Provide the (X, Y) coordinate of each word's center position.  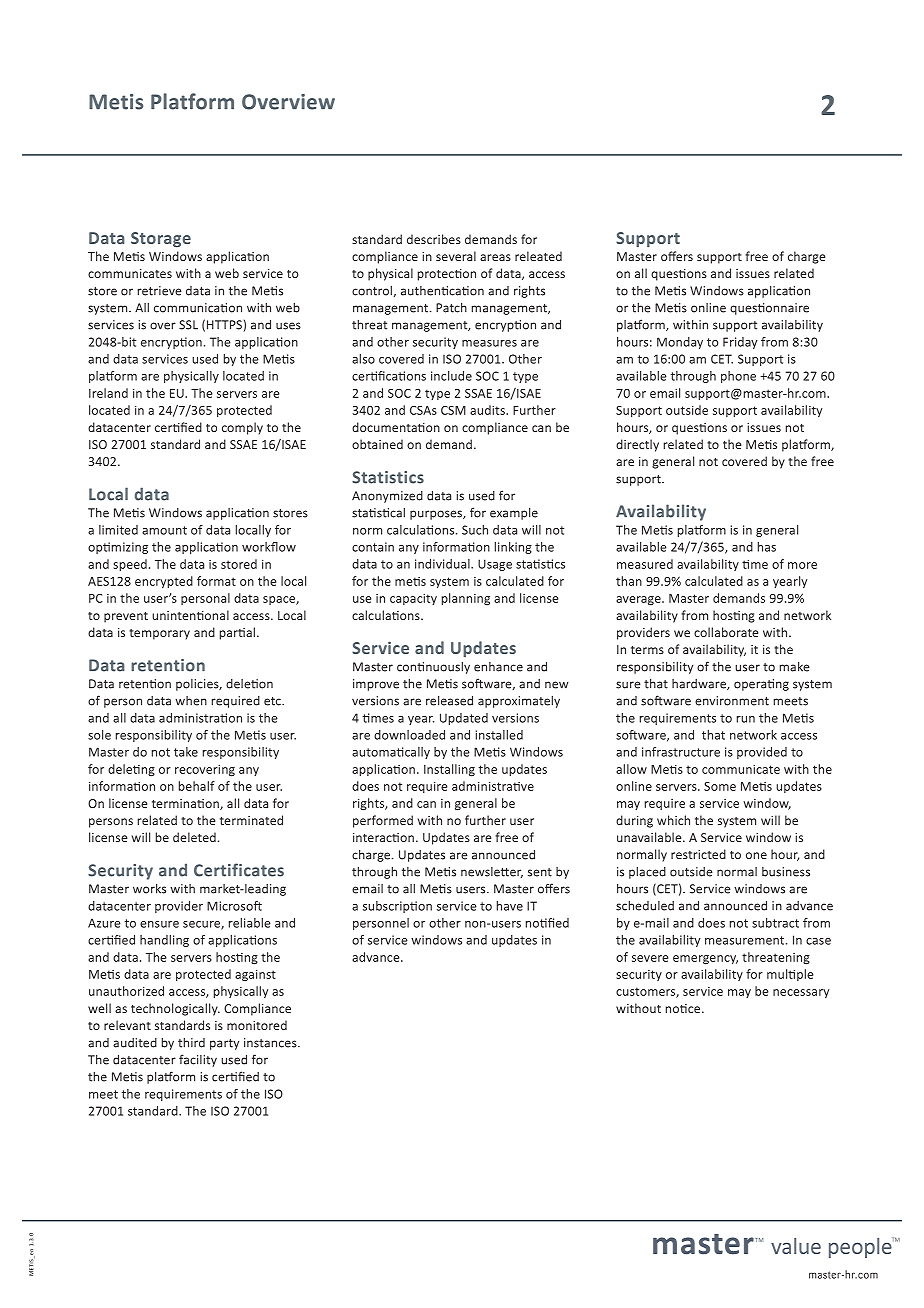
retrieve (160, 291)
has (767, 547)
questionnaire (769, 309)
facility (198, 1060)
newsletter (492, 872)
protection (447, 275)
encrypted (164, 582)
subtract (775, 923)
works (149, 888)
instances (271, 1043)
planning (466, 599)
